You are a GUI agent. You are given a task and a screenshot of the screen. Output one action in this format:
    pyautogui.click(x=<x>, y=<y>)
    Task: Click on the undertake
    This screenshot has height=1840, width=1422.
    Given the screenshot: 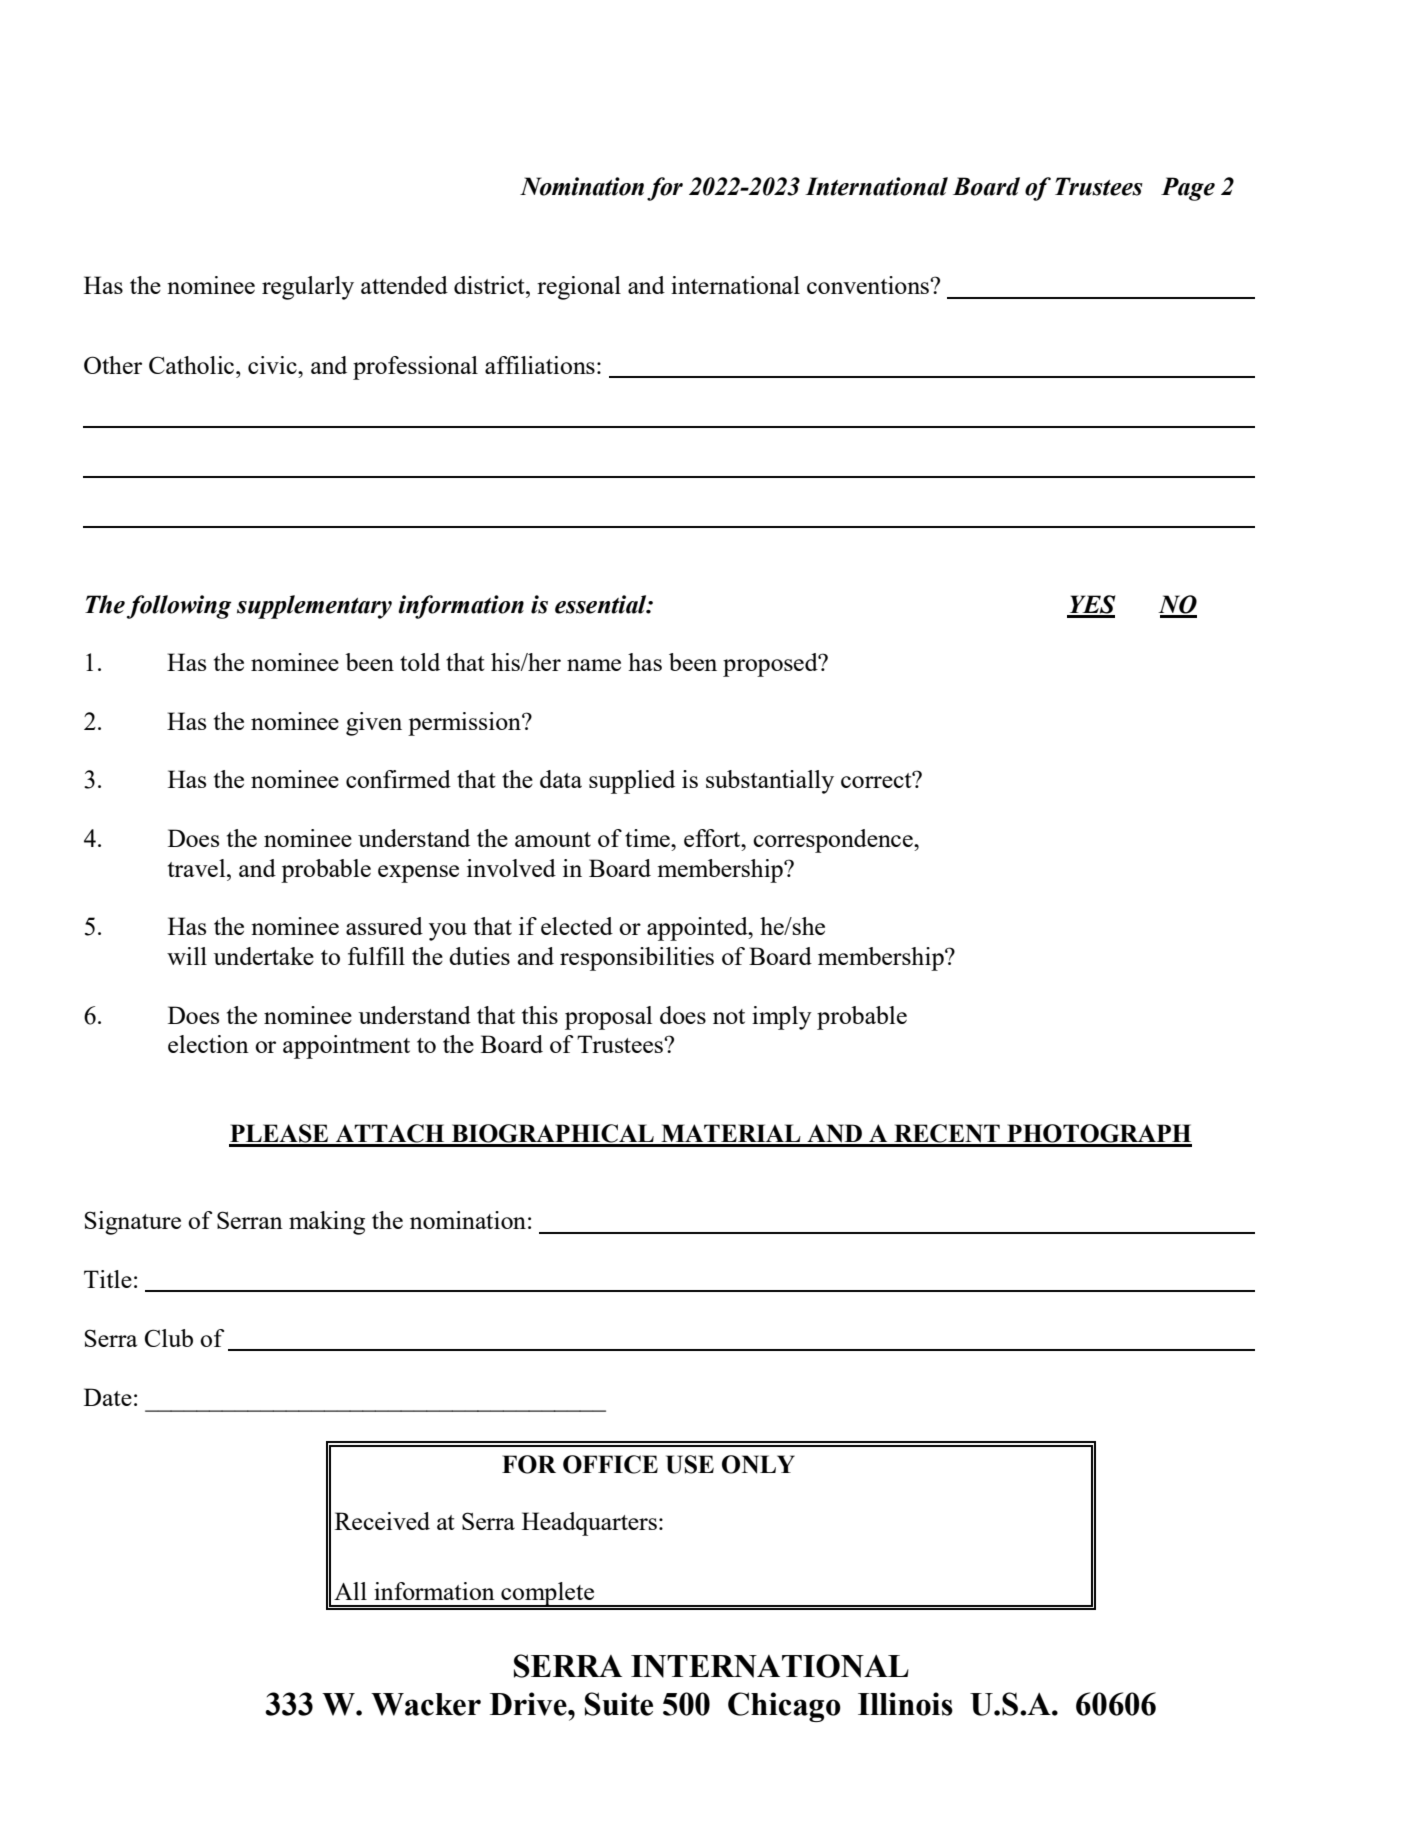 What is the action you would take?
    pyautogui.click(x=264, y=956)
